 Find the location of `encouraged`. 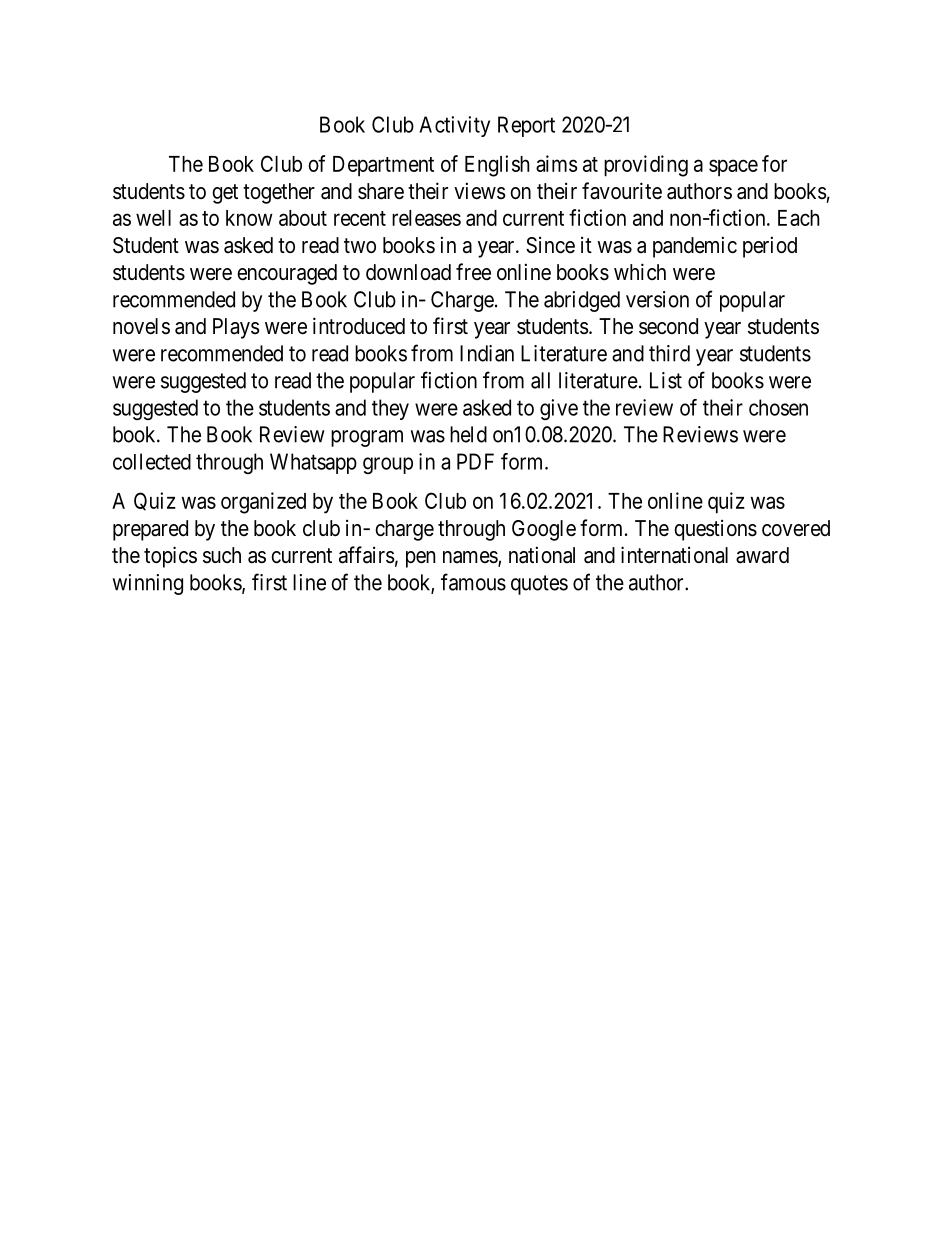

encouraged is located at coordinates (287, 274).
